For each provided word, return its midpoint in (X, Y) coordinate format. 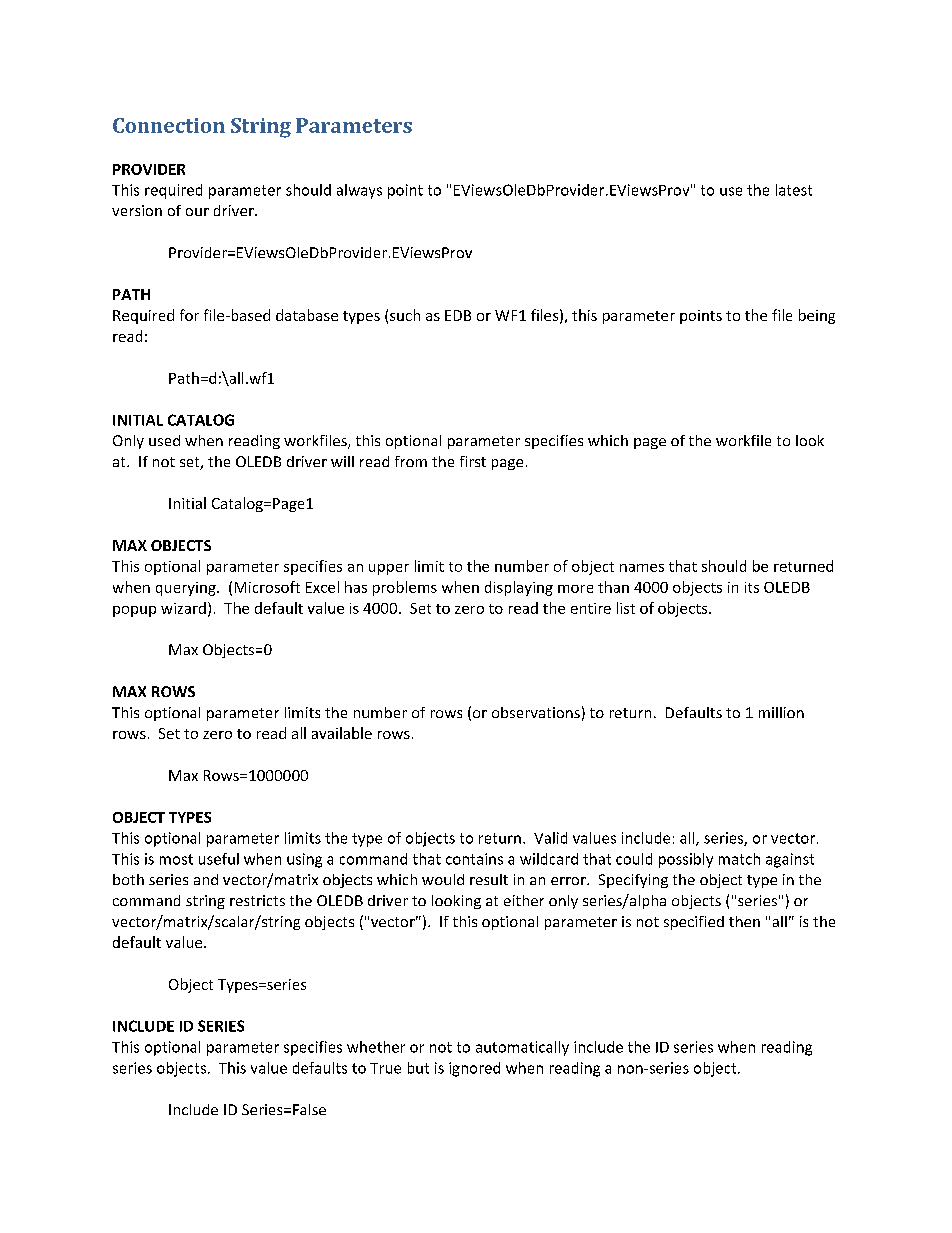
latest (794, 190)
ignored (474, 1069)
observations (536, 712)
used (164, 440)
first (473, 461)
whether (376, 1047)
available (342, 733)
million (781, 712)
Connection (169, 125)
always (359, 191)
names (642, 568)
